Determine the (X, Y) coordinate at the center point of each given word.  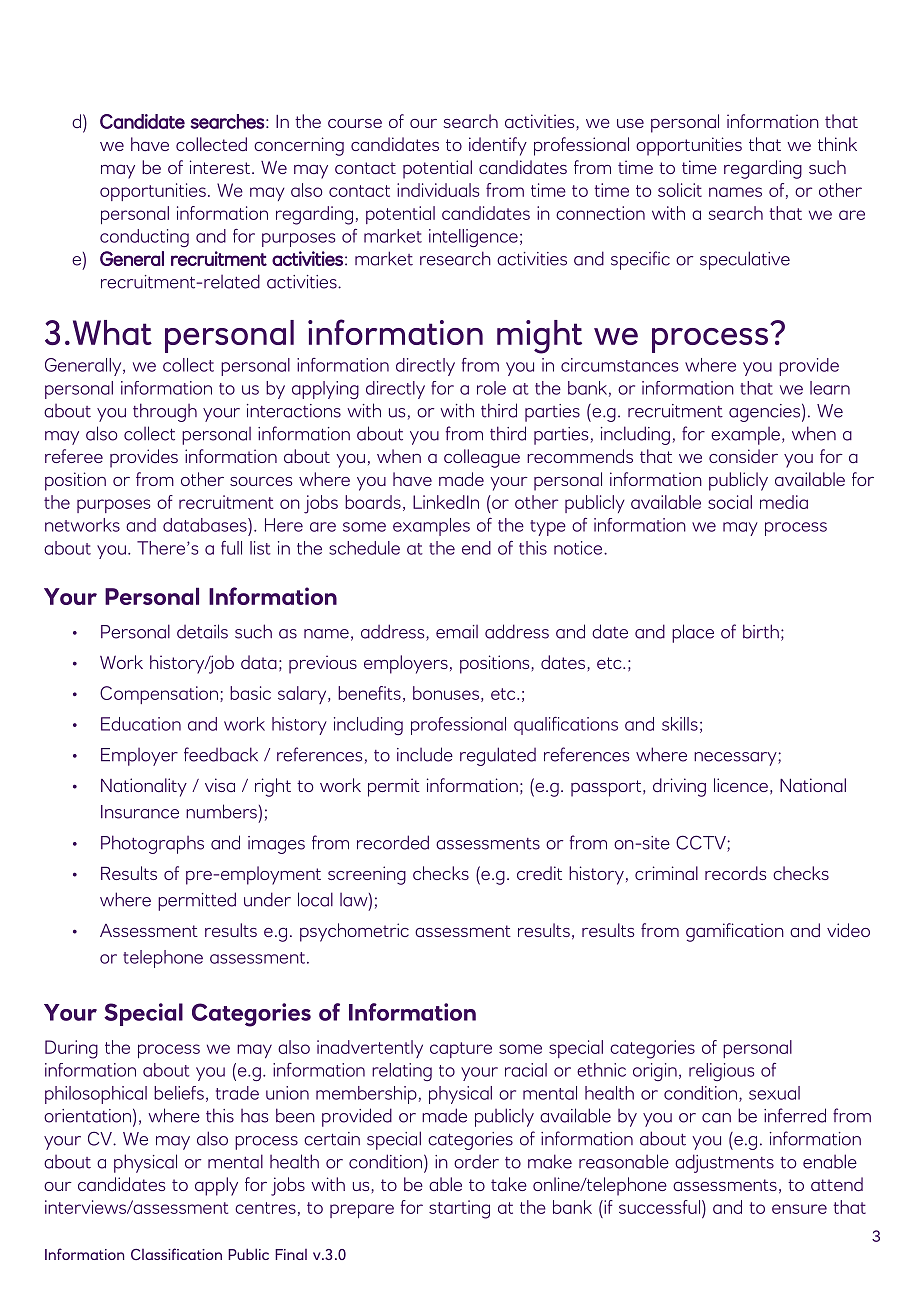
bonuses (446, 693)
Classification (176, 1254)
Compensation (159, 695)
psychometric (354, 932)
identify (498, 146)
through (165, 412)
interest (221, 167)
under (267, 899)
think (837, 144)
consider (743, 456)
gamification (735, 932)
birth (761, 631)
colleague (482, 458)
